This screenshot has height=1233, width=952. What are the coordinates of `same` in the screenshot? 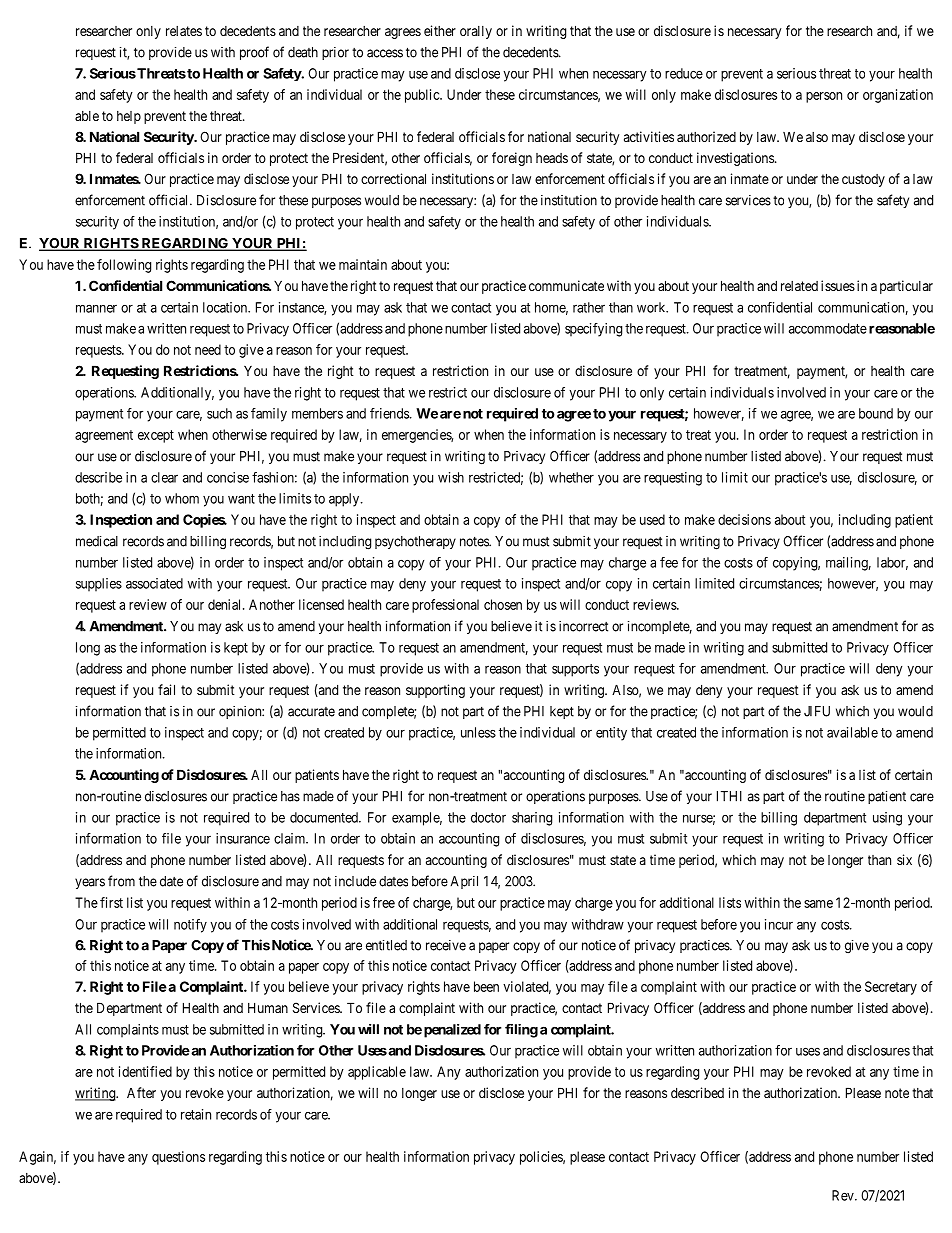 It's located at (818, 904).
